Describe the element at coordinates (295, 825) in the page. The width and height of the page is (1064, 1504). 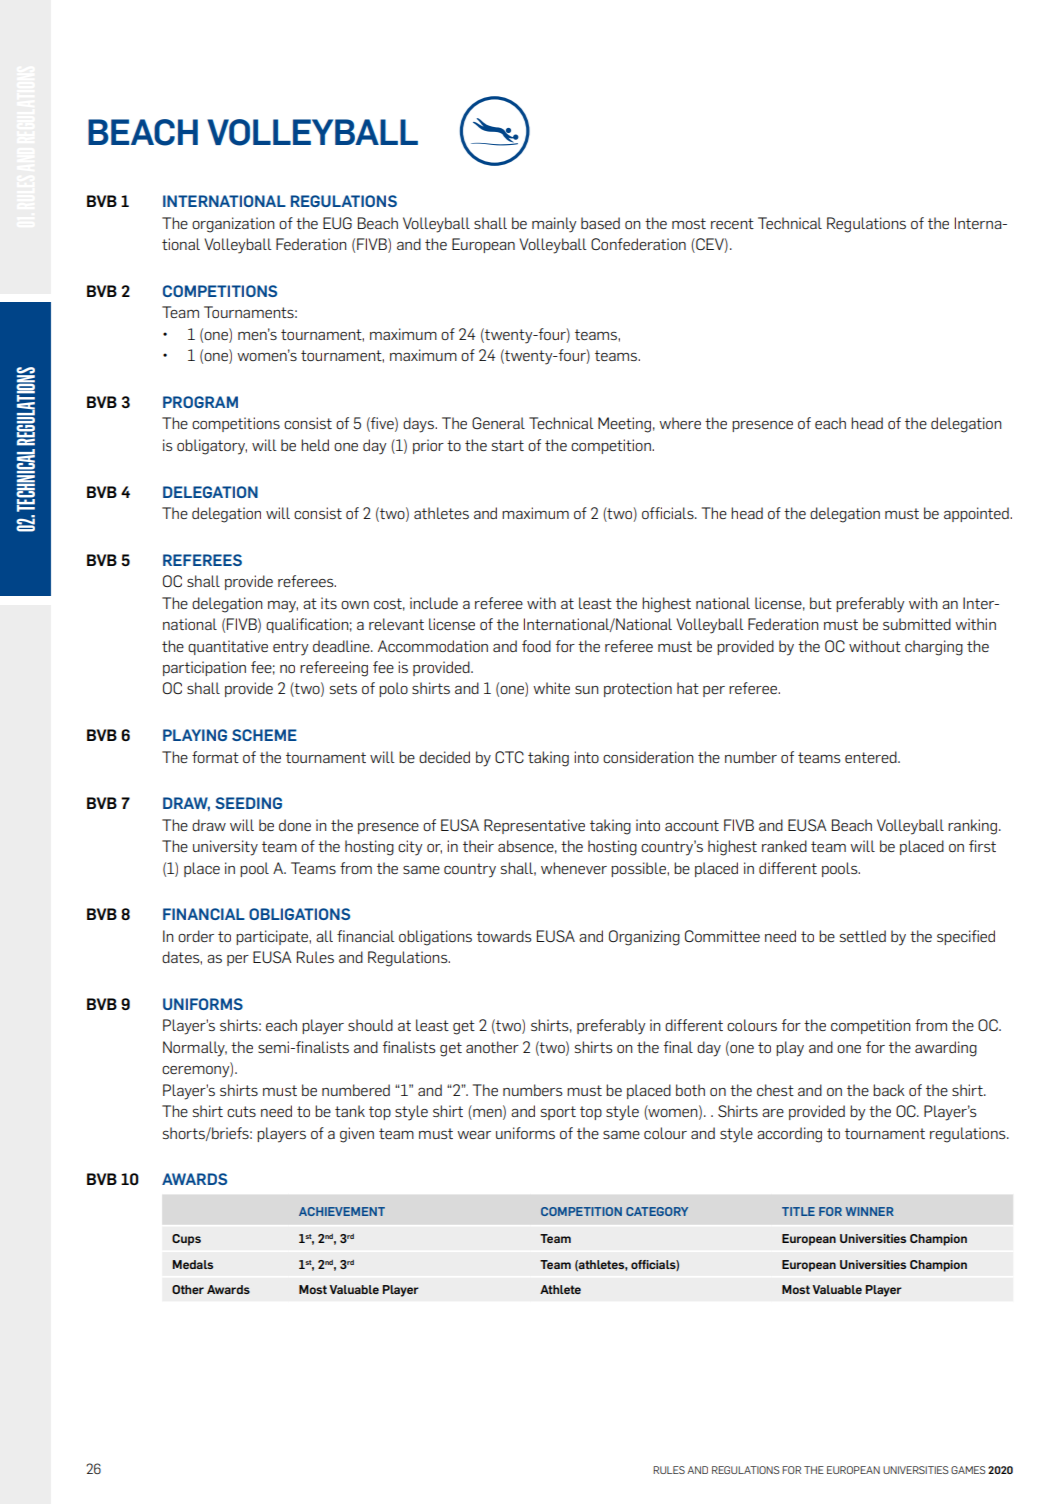
I see `done` at that location.
